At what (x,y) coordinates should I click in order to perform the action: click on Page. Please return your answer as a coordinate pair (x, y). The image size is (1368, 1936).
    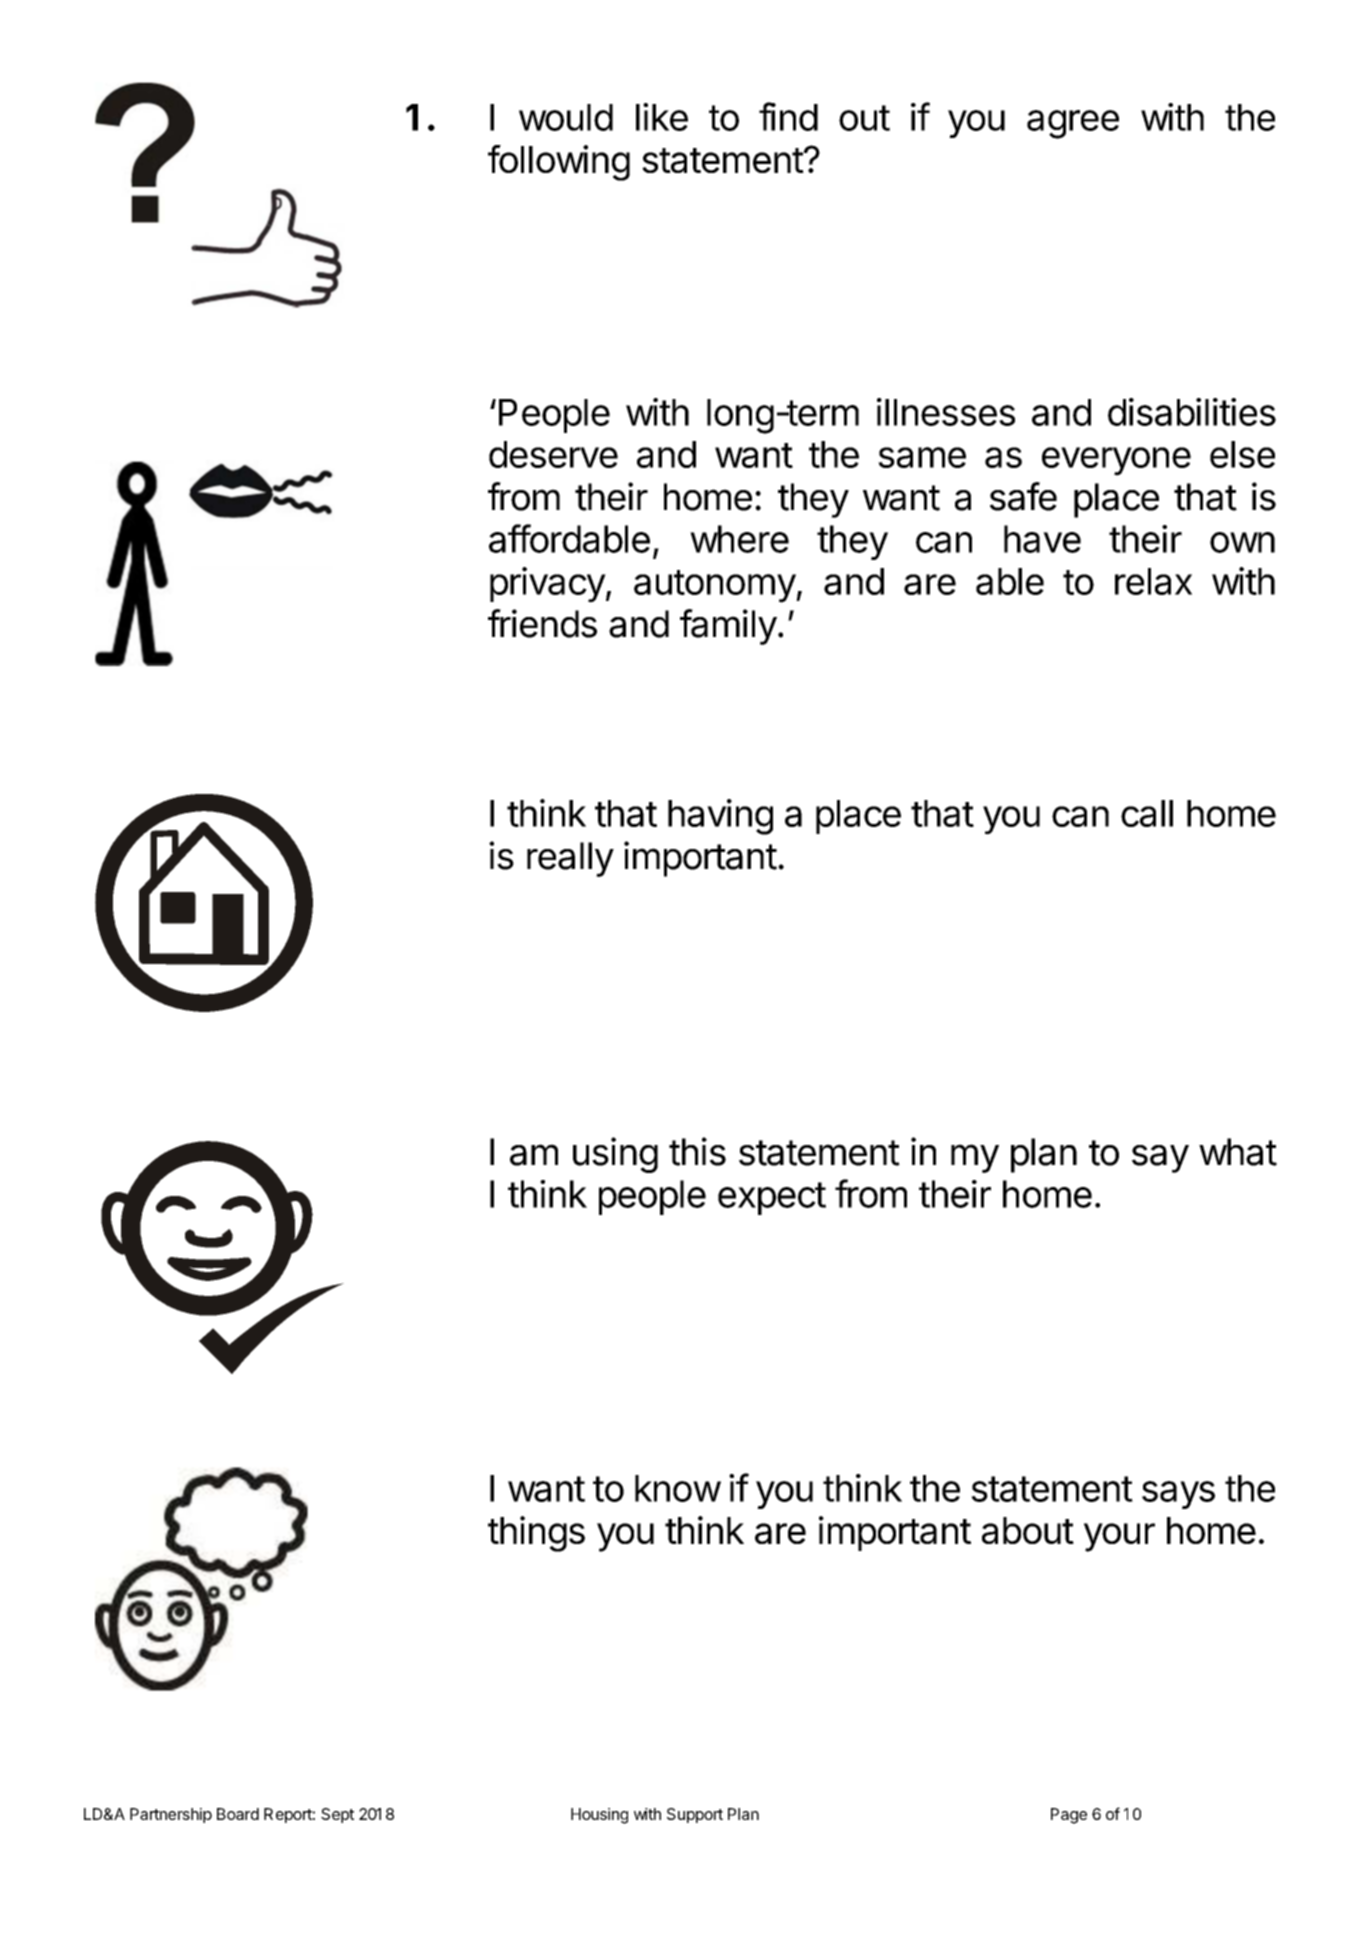
    Looking at the image, I should click on (1069, 1816).
